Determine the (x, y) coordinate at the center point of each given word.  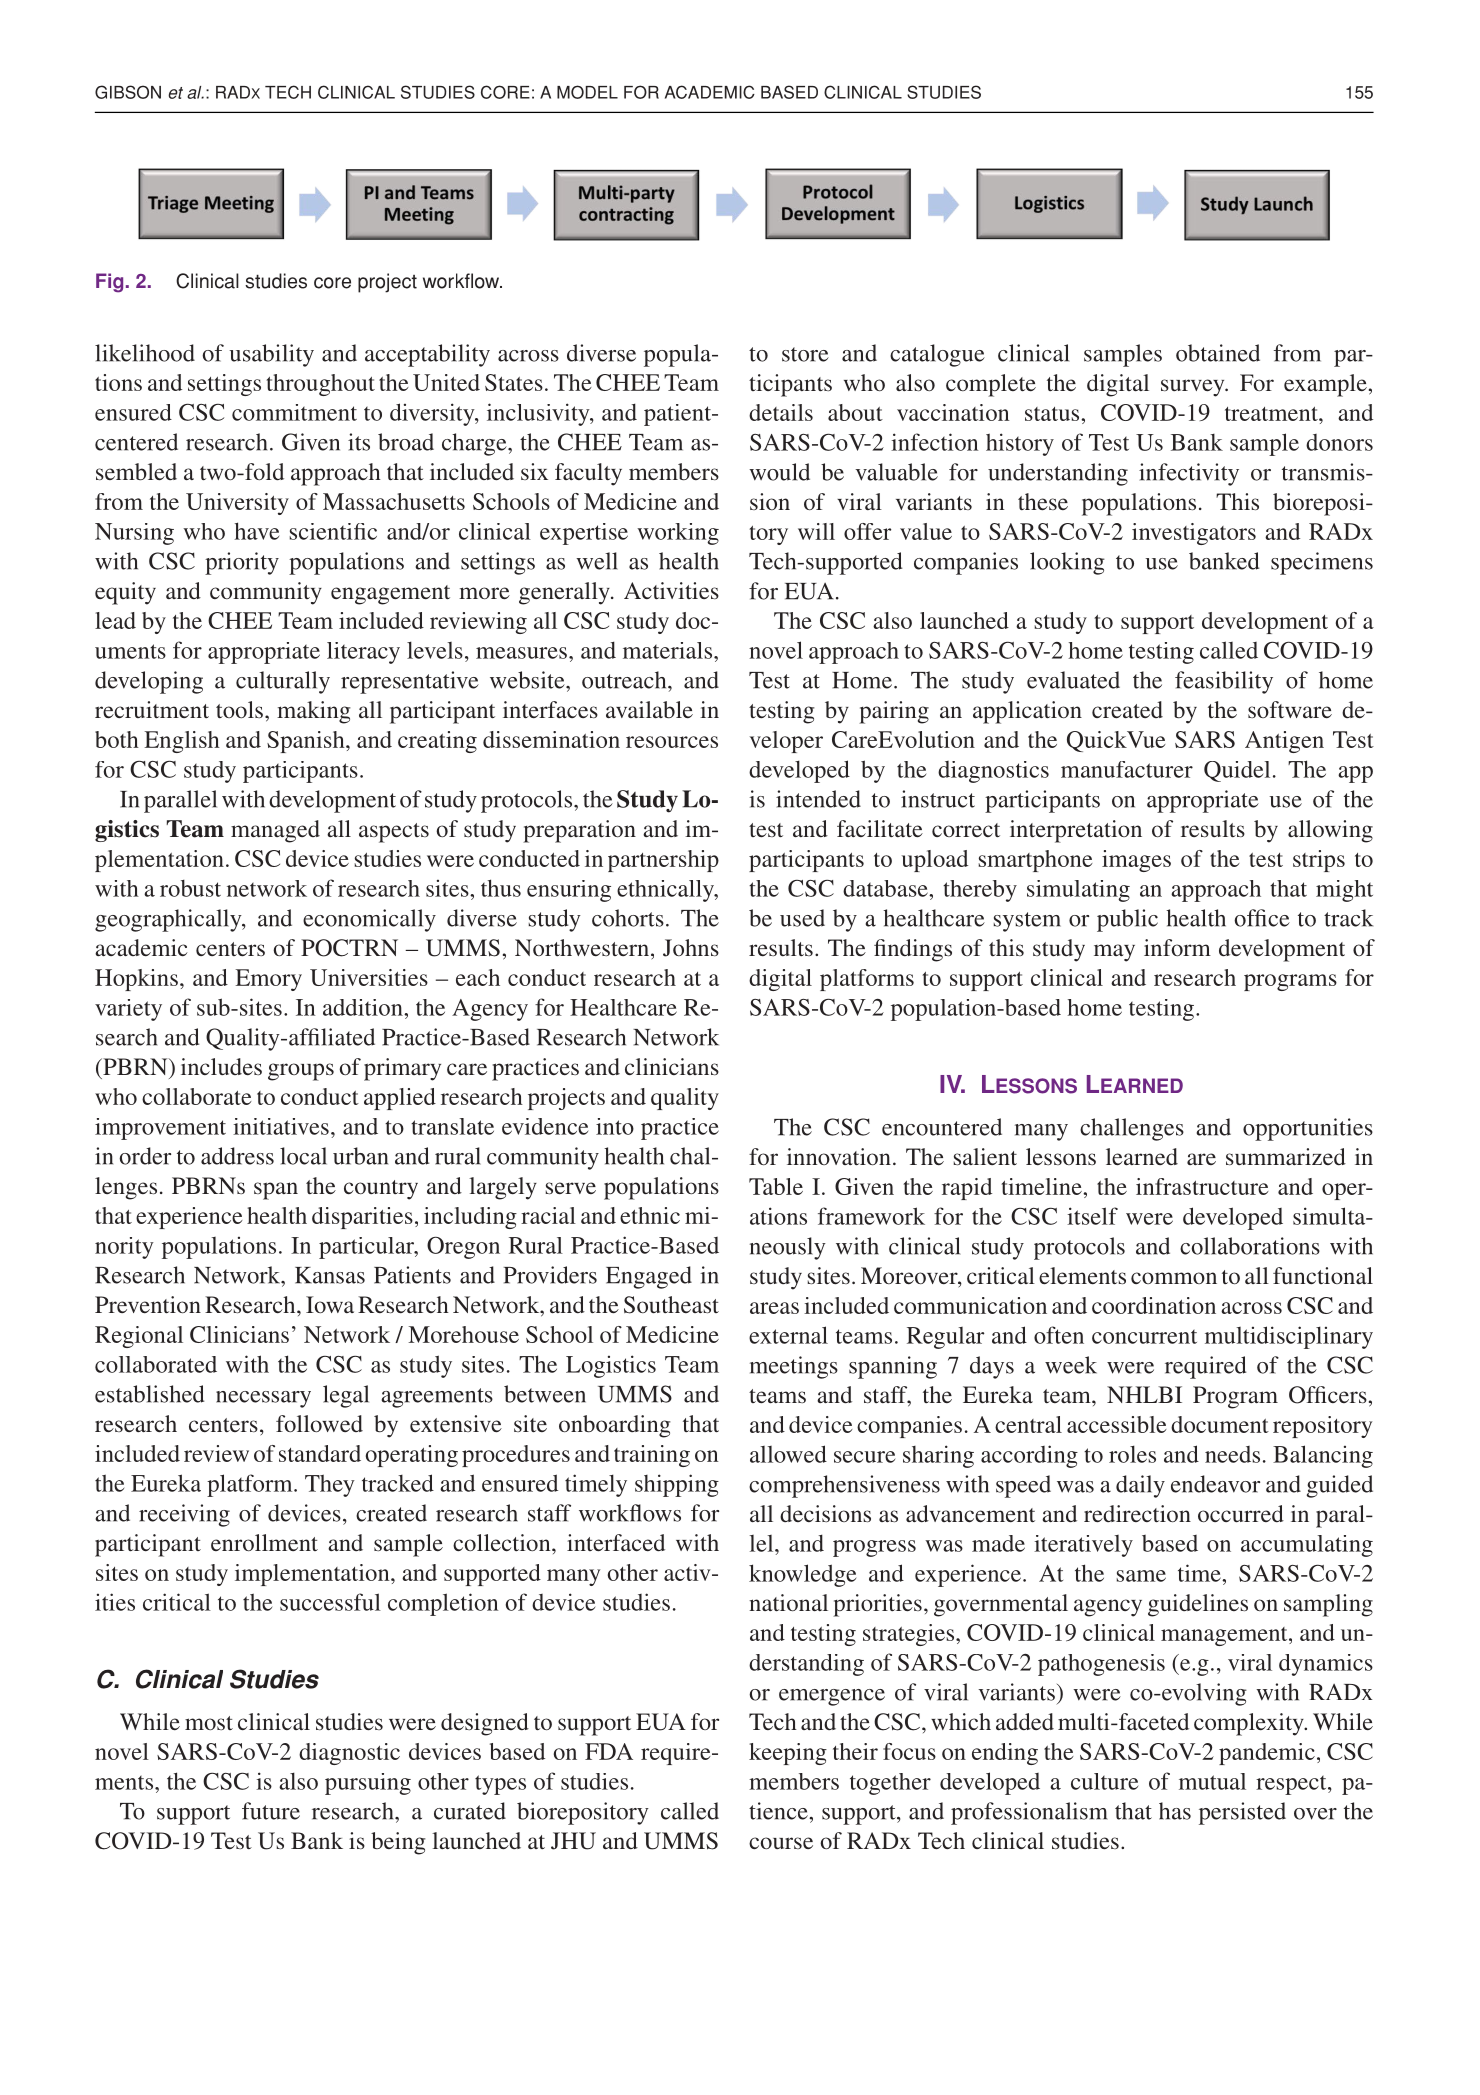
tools (239, 709)
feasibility (1224, 682)
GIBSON (128, 92)
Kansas (330, 1275)
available (649, 710)
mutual (1212, 1781)
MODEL (587, 92)
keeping (788, 1754)
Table (776, 1186)
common (1174, 1278)
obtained (1218, 353)
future (271, 1811)
